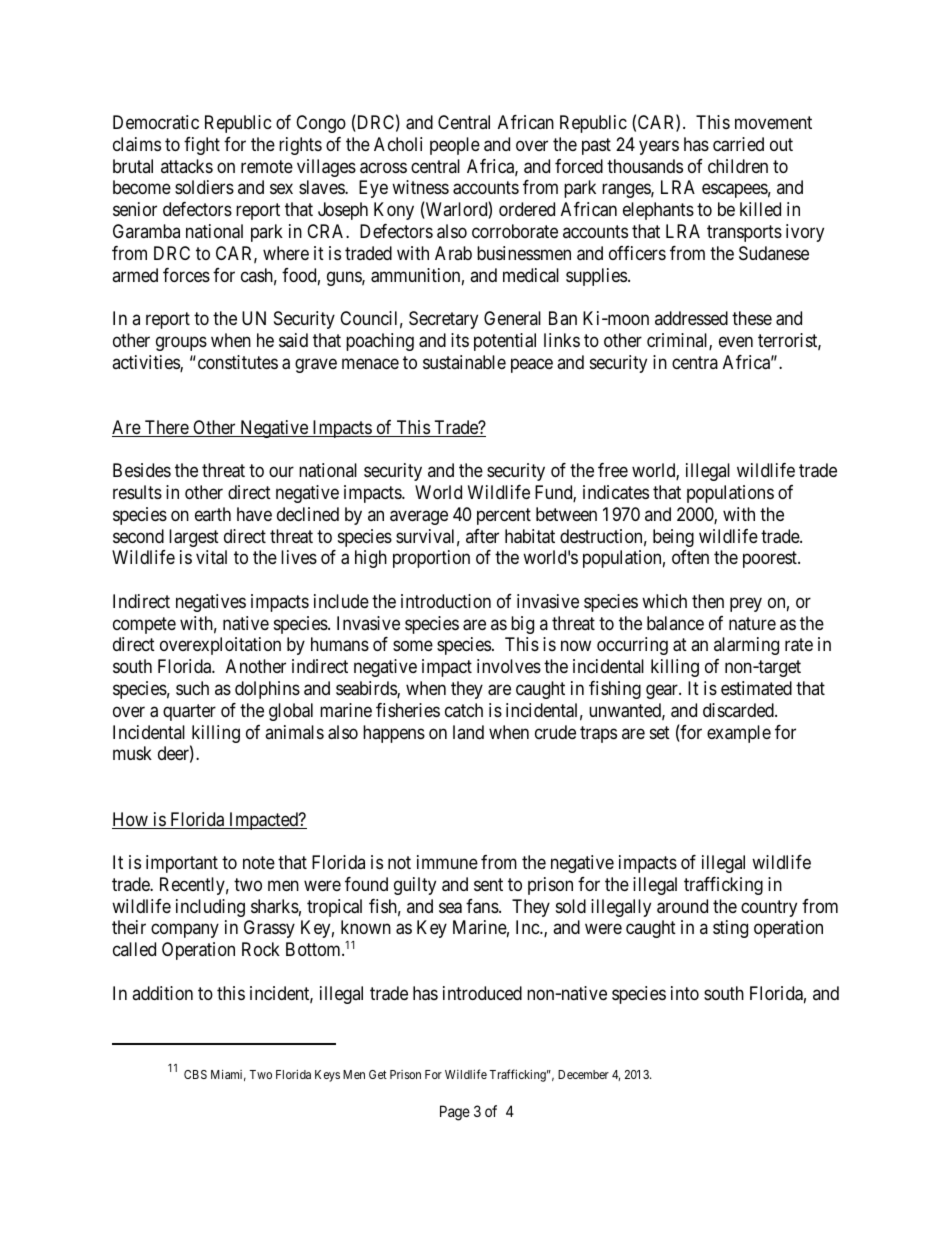  Describe the element at coordinates (464, 362) in the image. I see `sustainable` at that location.
